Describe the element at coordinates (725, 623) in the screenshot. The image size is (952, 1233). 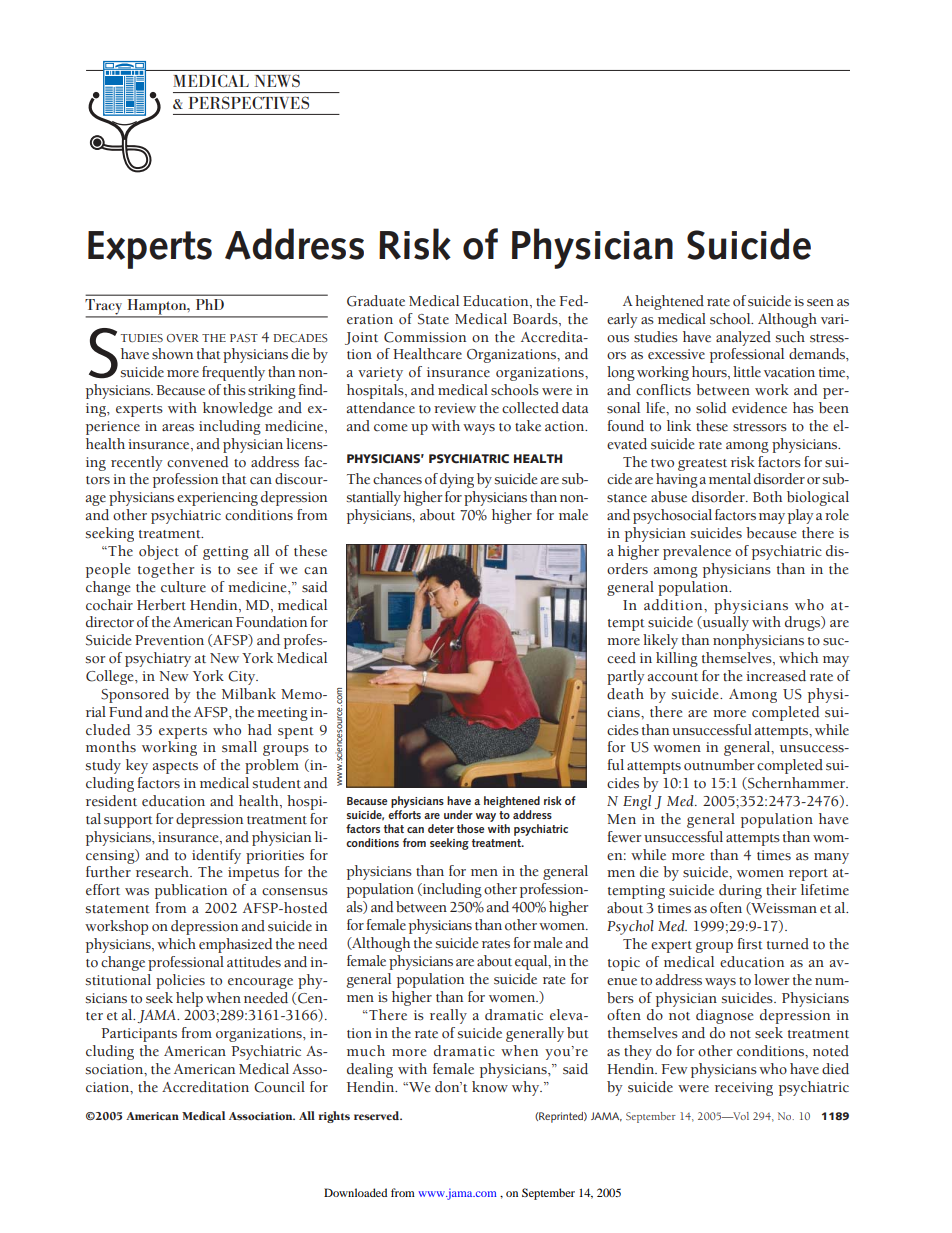
I see `usually` at that location.
